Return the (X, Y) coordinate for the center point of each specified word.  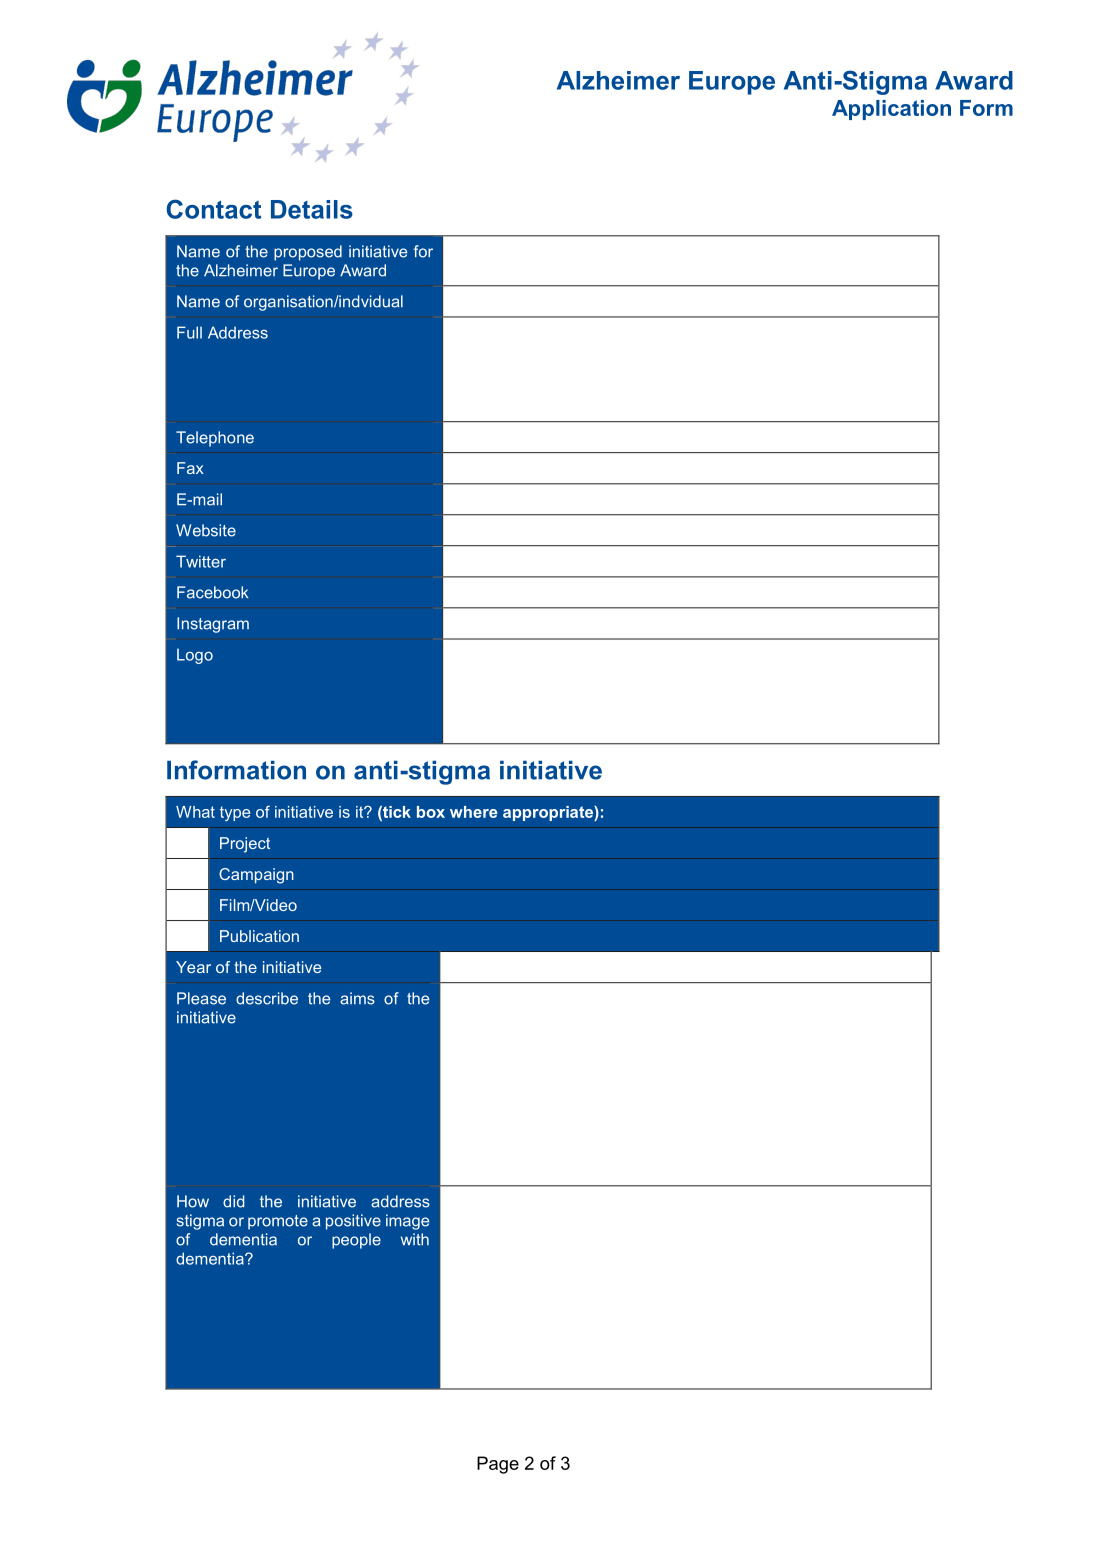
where (474, 812)
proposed (308, 253)
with (415, 1239)
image (407, 1222)
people (356, 1241)
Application (891, 110)
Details (312, 209)
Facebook (212, 592)
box (431, 812)
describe (267, 998)
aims (357, 998)
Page (498, 1465)
